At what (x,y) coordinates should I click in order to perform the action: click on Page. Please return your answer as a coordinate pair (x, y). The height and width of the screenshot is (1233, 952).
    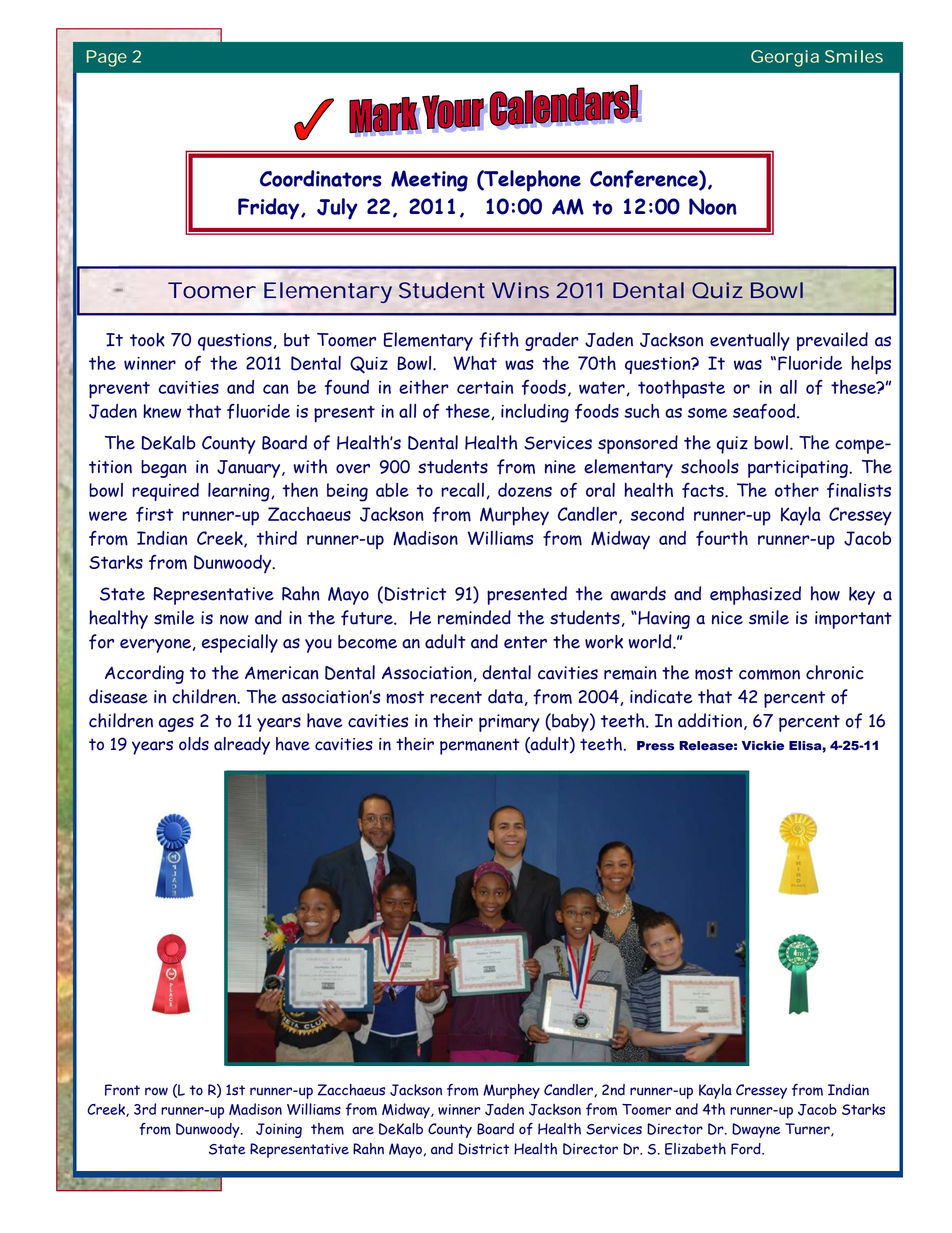
    Looking at the image, I should click on (107, 58).
